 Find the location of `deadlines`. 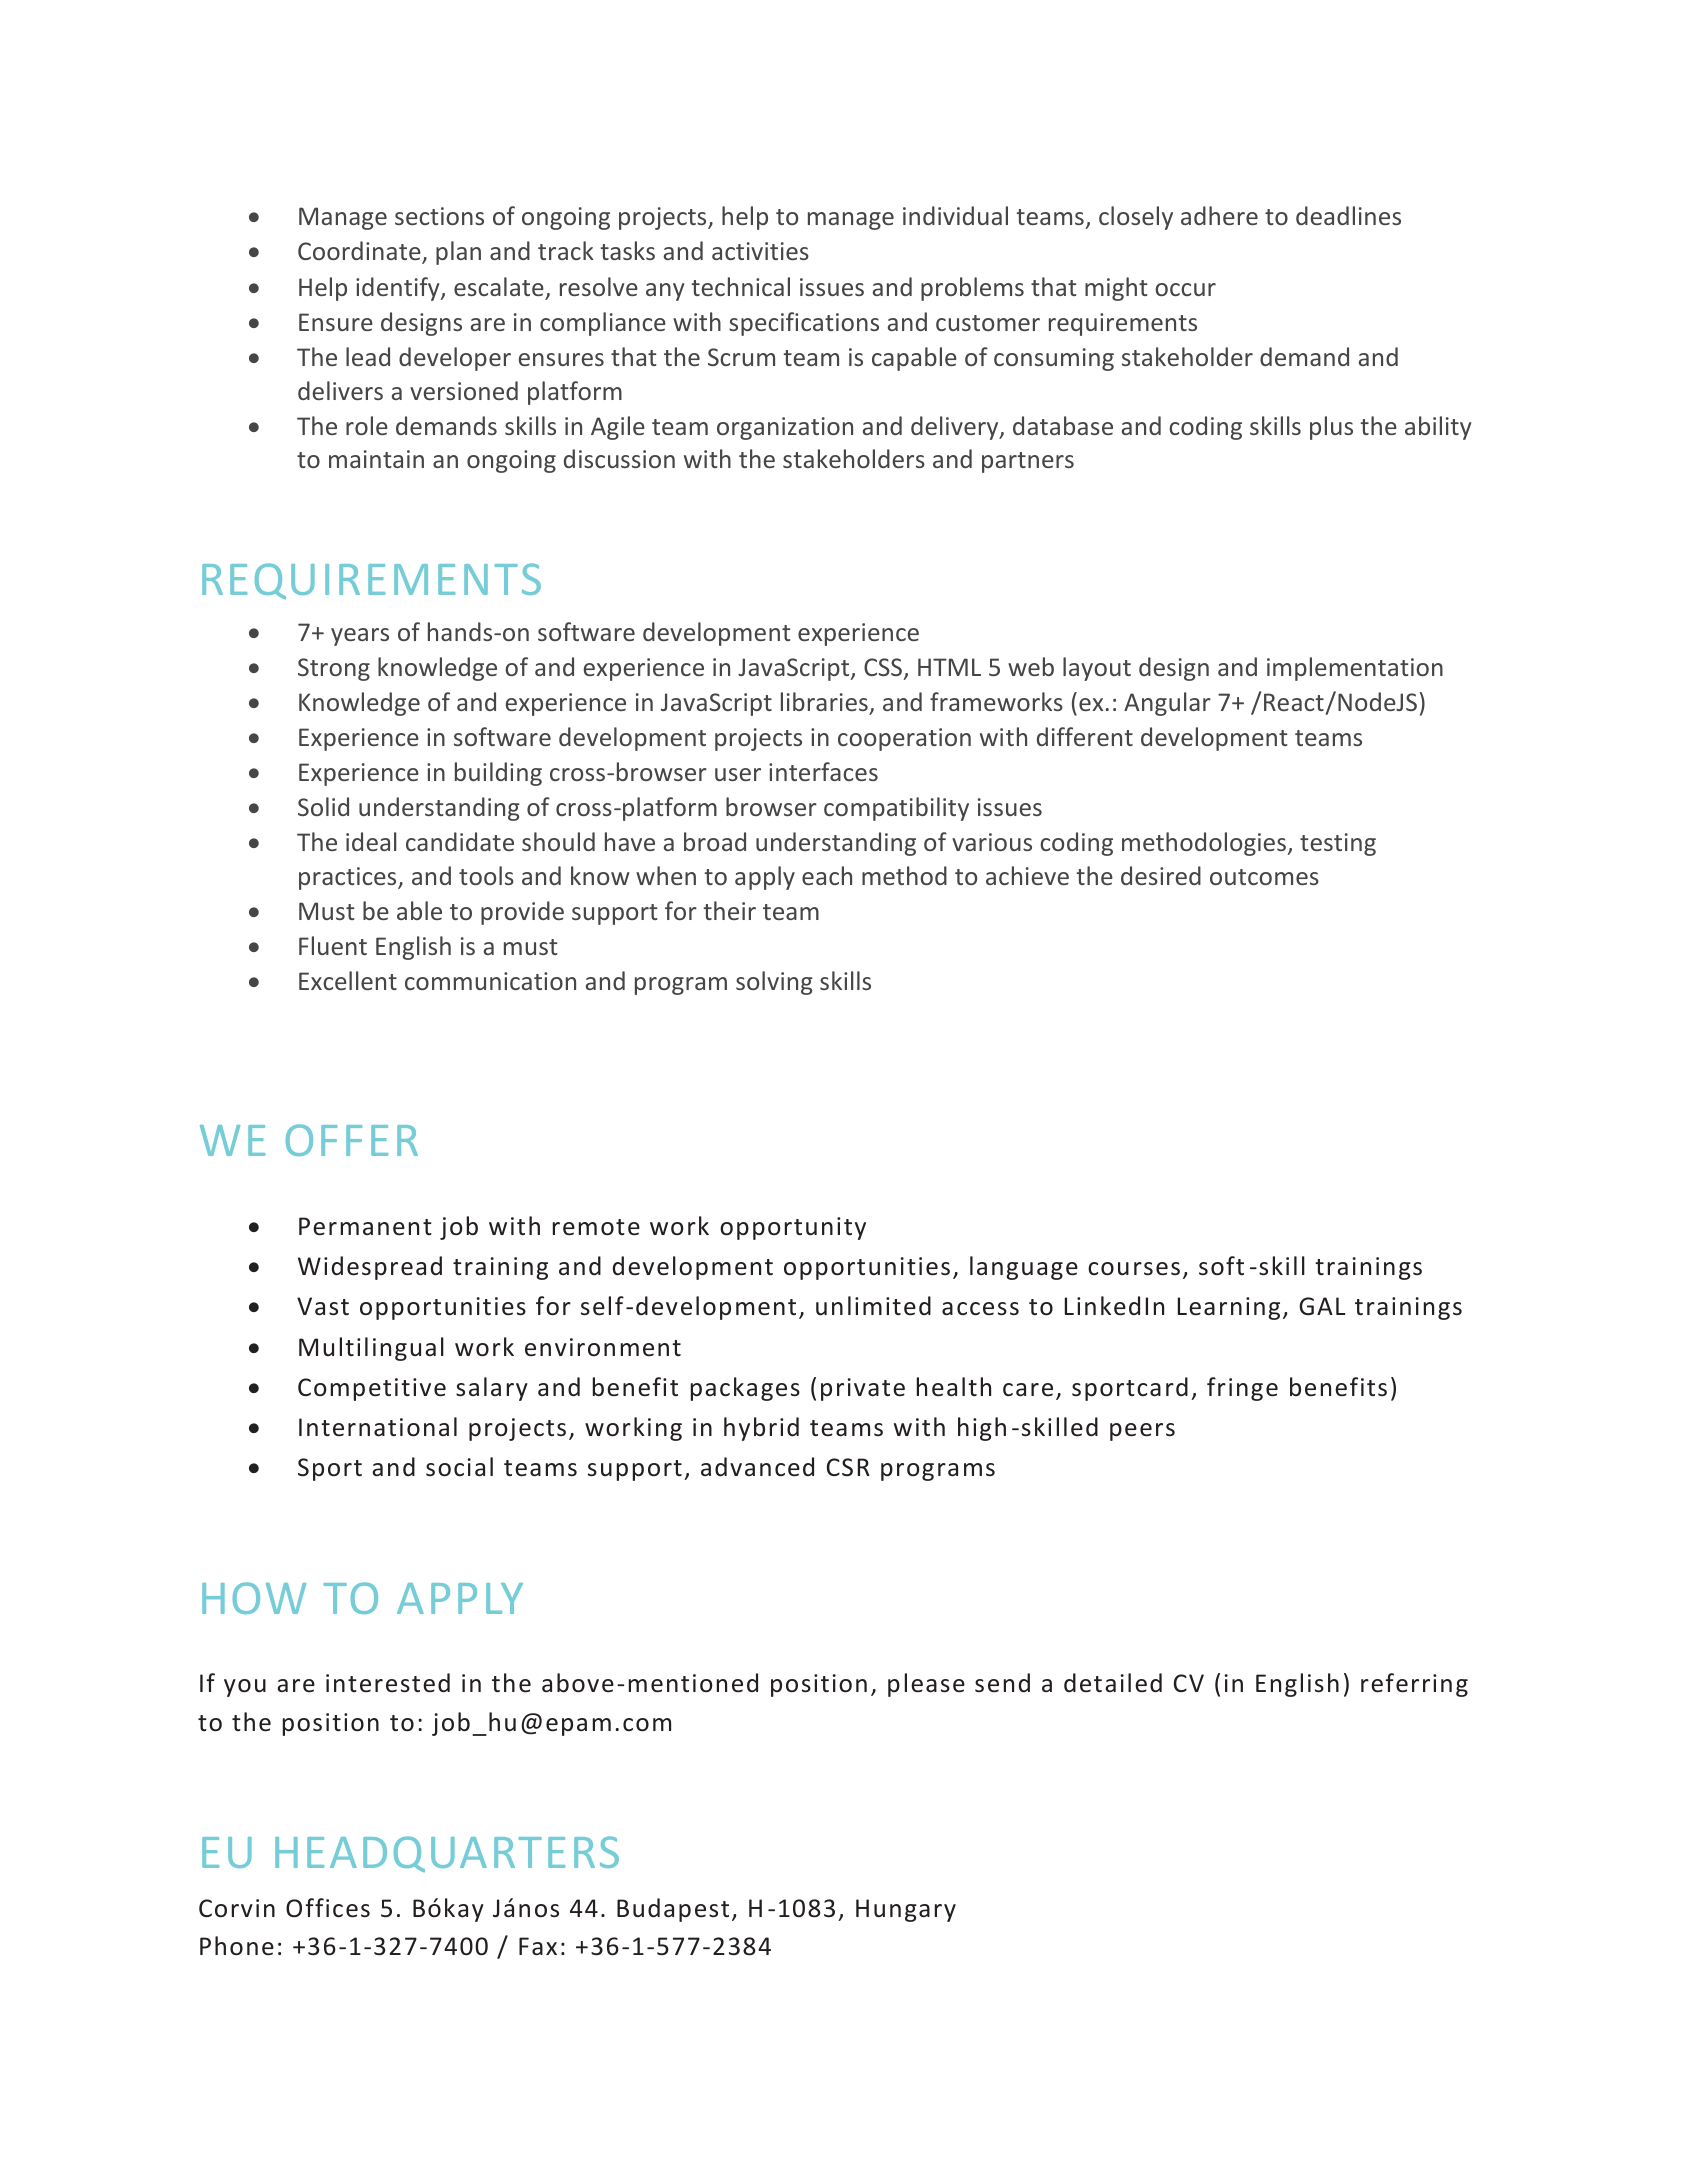

deadlines is located at coordinates (1348, 215).
